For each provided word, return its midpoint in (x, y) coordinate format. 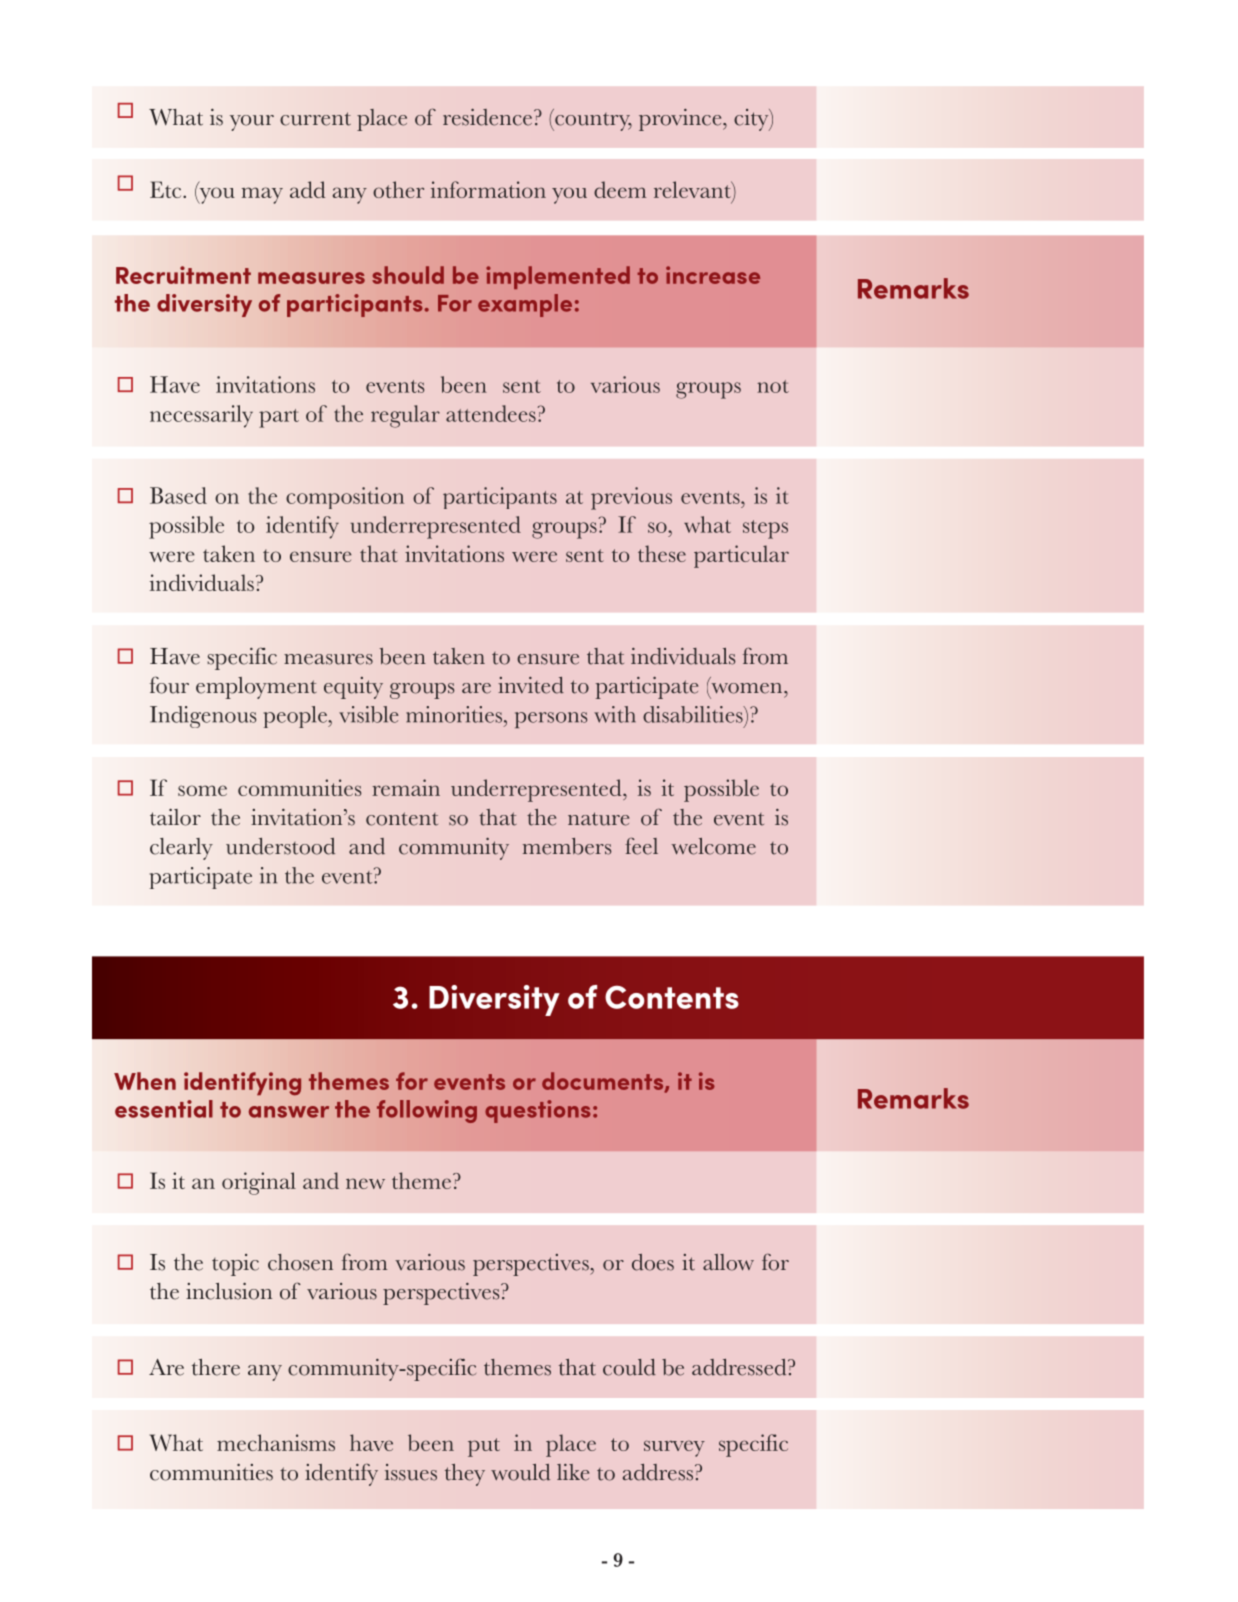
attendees (491, 413)
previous (631, 498)
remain (406, 787)
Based (178, 495)
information (488, 189)
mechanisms (276, 1442)
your (252, 123)
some (202, 790)
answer (289, 1112)
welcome (713, 846)
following (427, 1111)
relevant (693, 191)
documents (604, 1082)
